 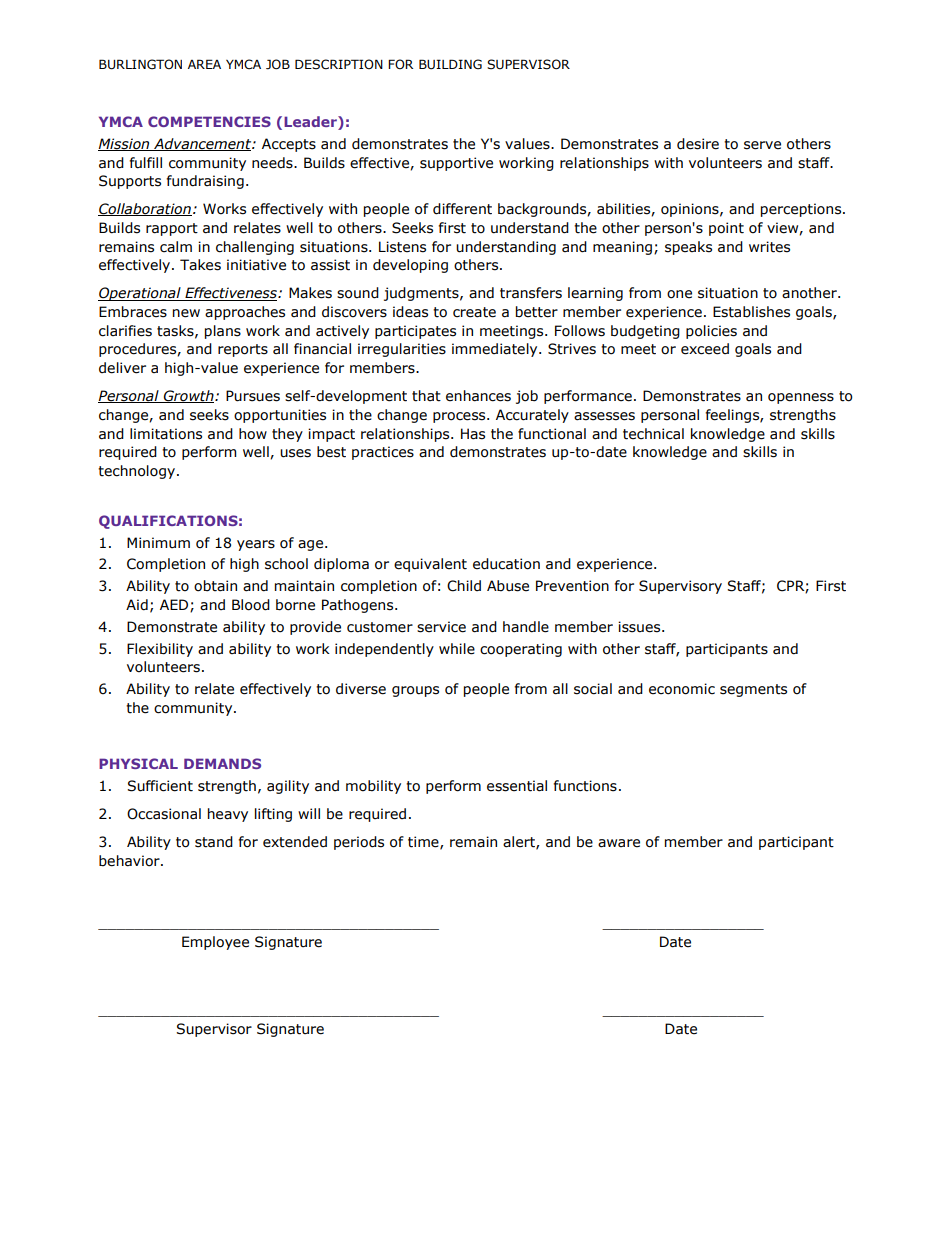 I want to click on Growth, so click(x=189, y=396).
